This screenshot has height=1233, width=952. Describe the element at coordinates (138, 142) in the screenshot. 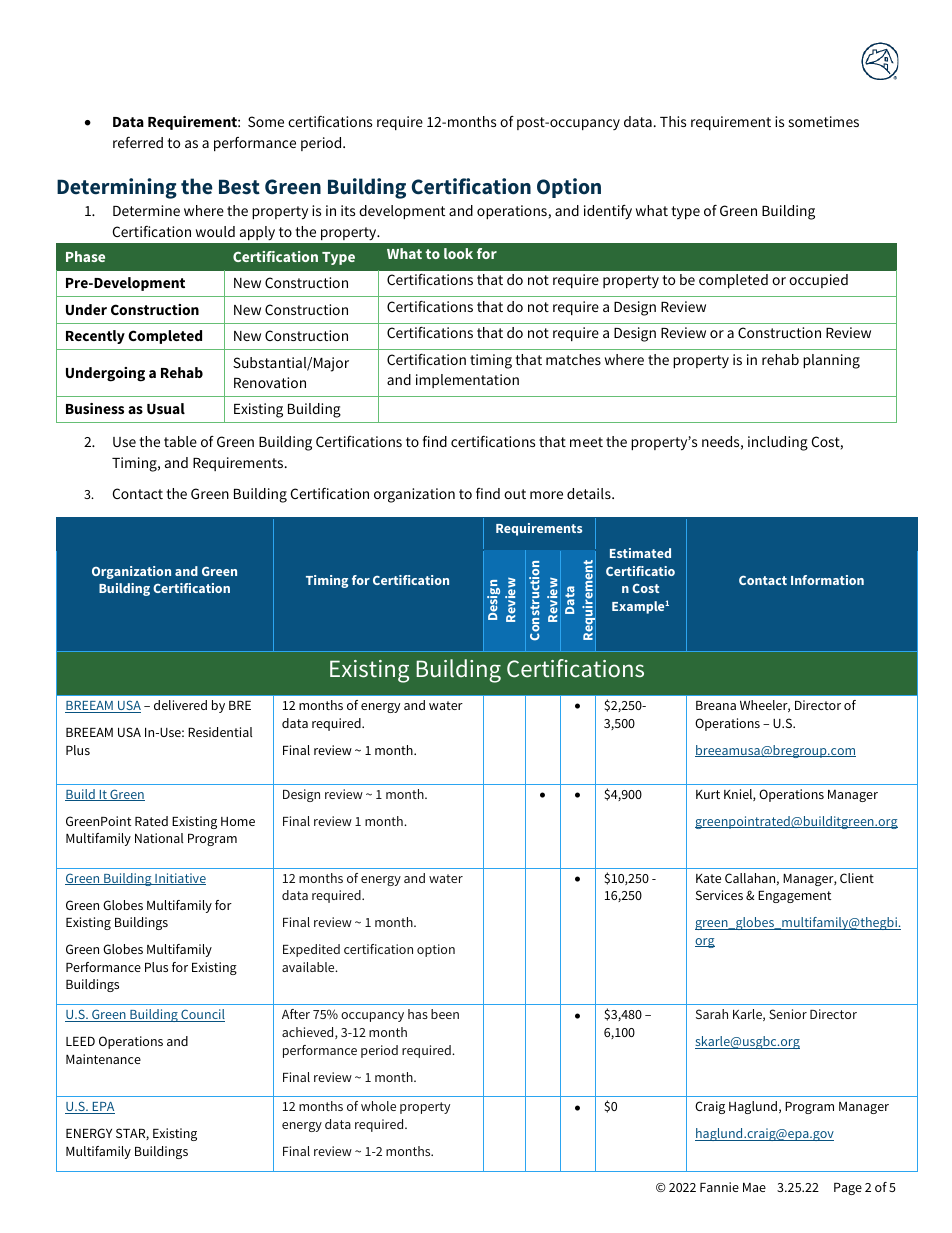

I see `referred` at that location.
